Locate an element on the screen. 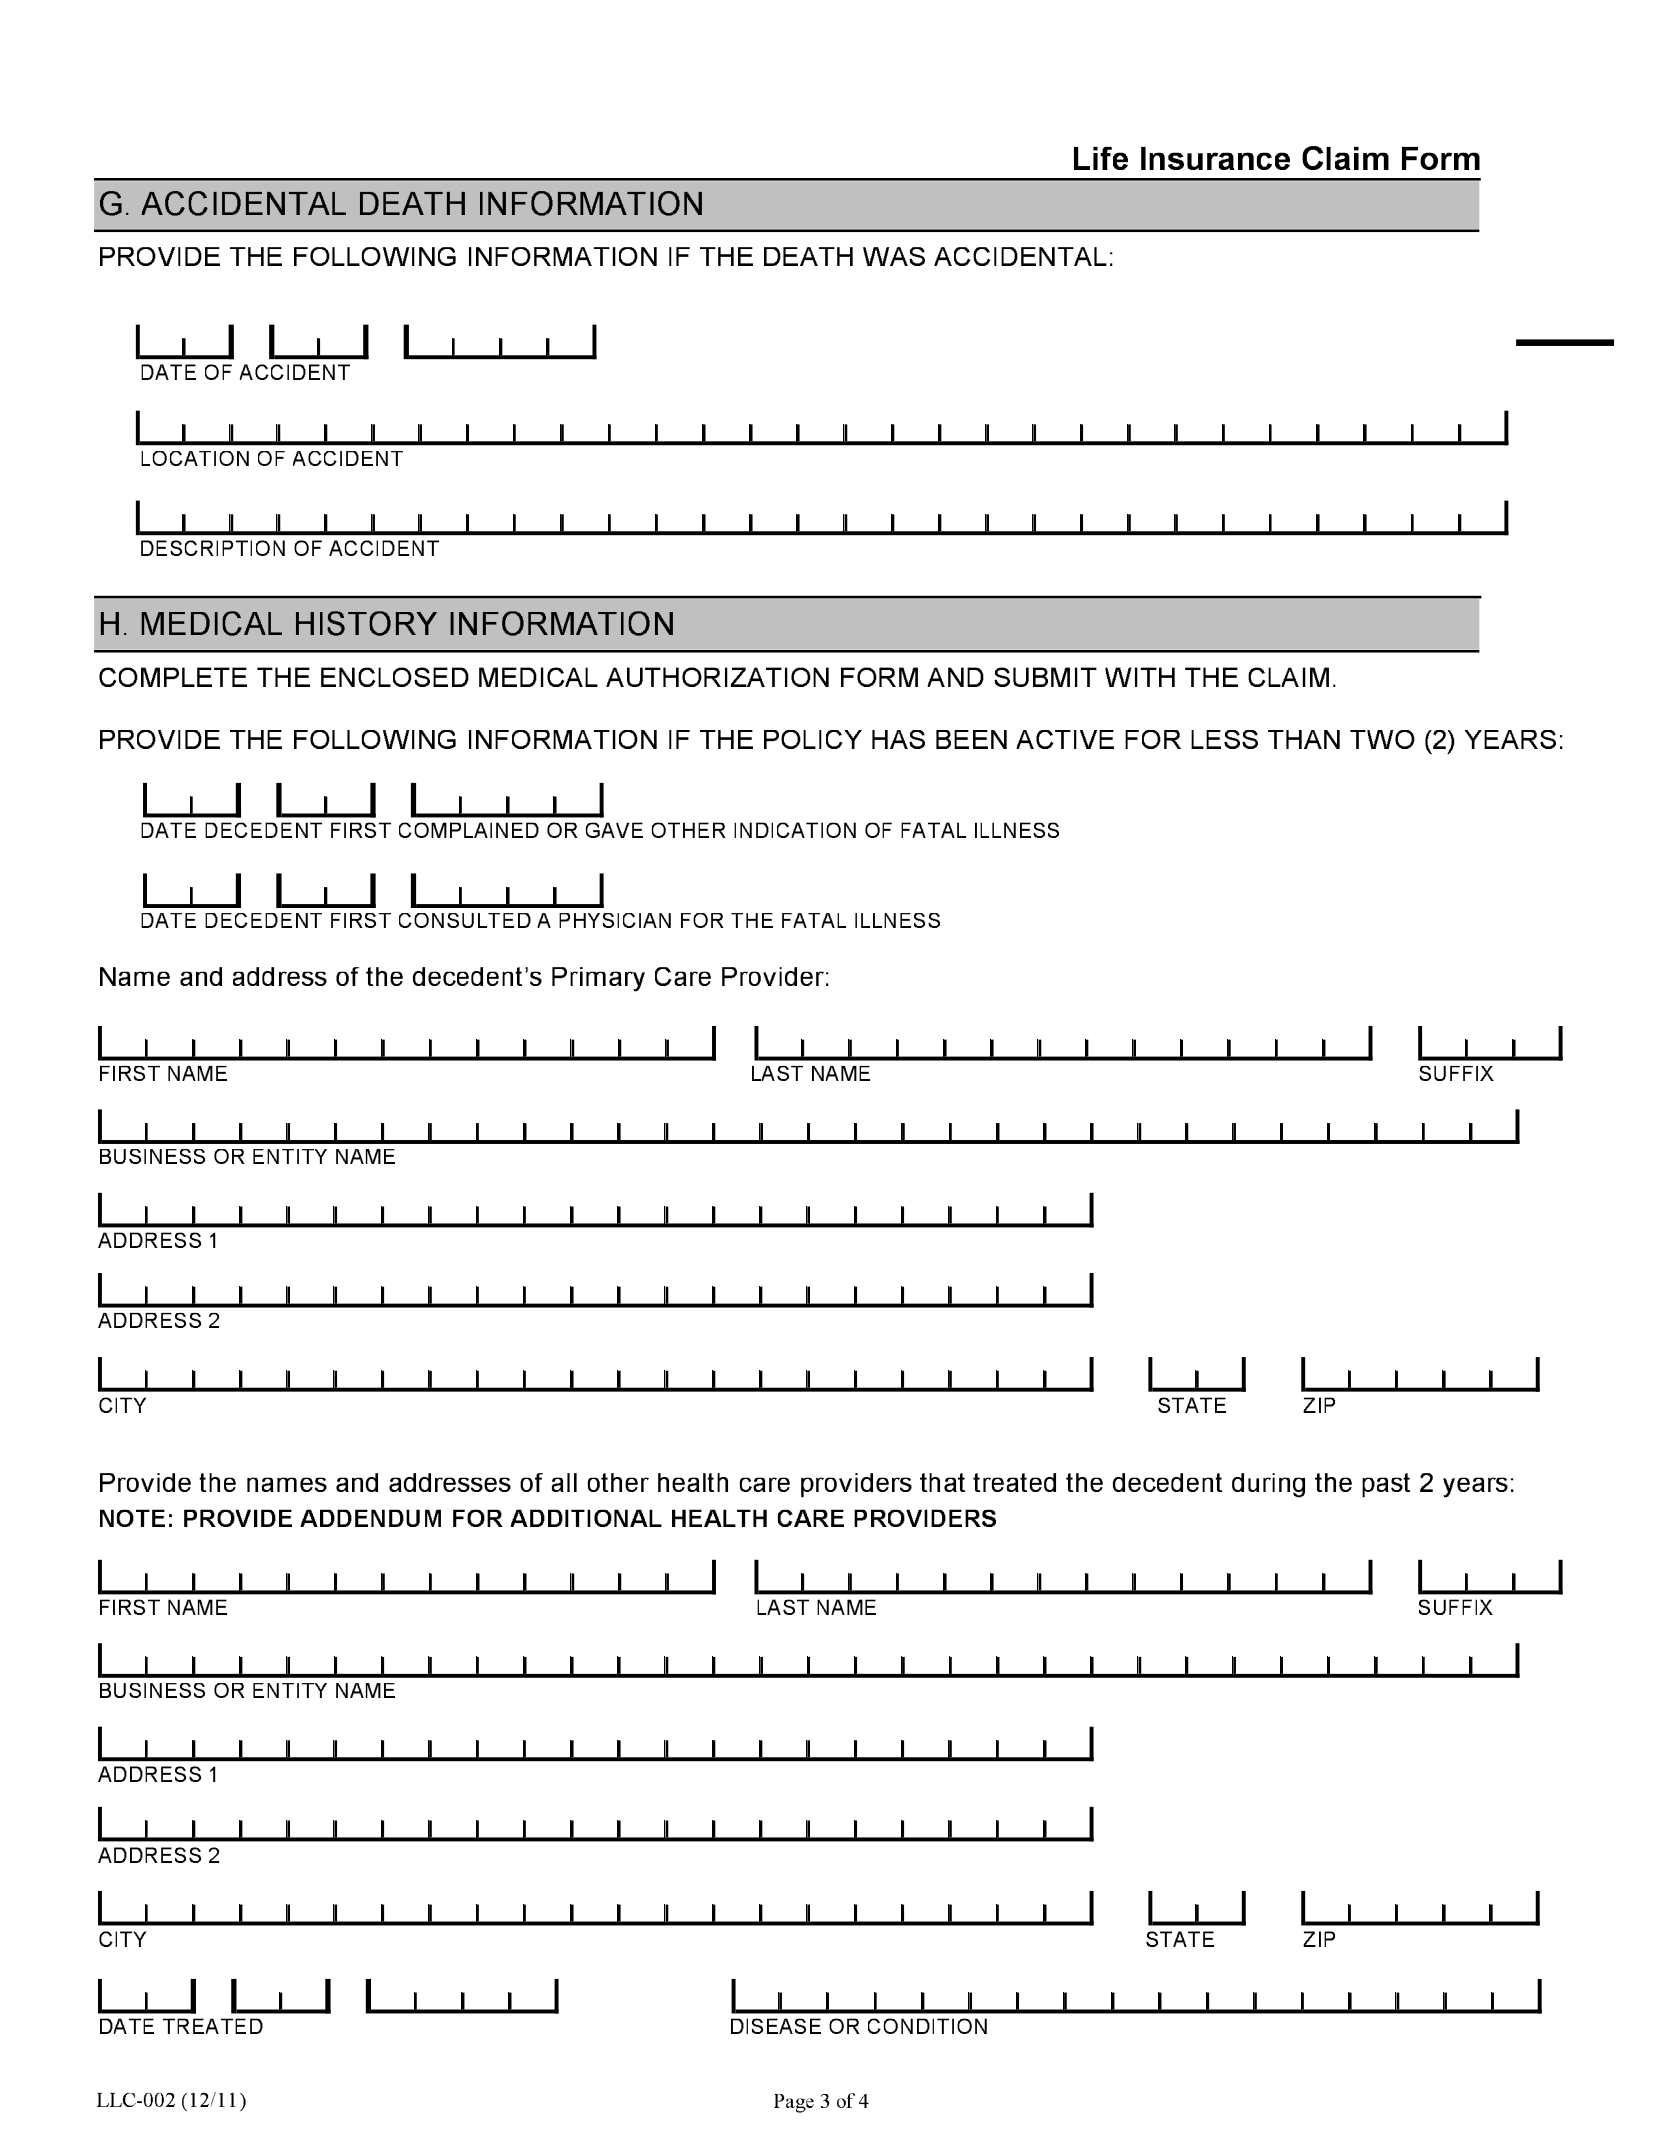 This screenshot has height=2154, width=1665. DISEASE is located at coordinates (776, 2026).
